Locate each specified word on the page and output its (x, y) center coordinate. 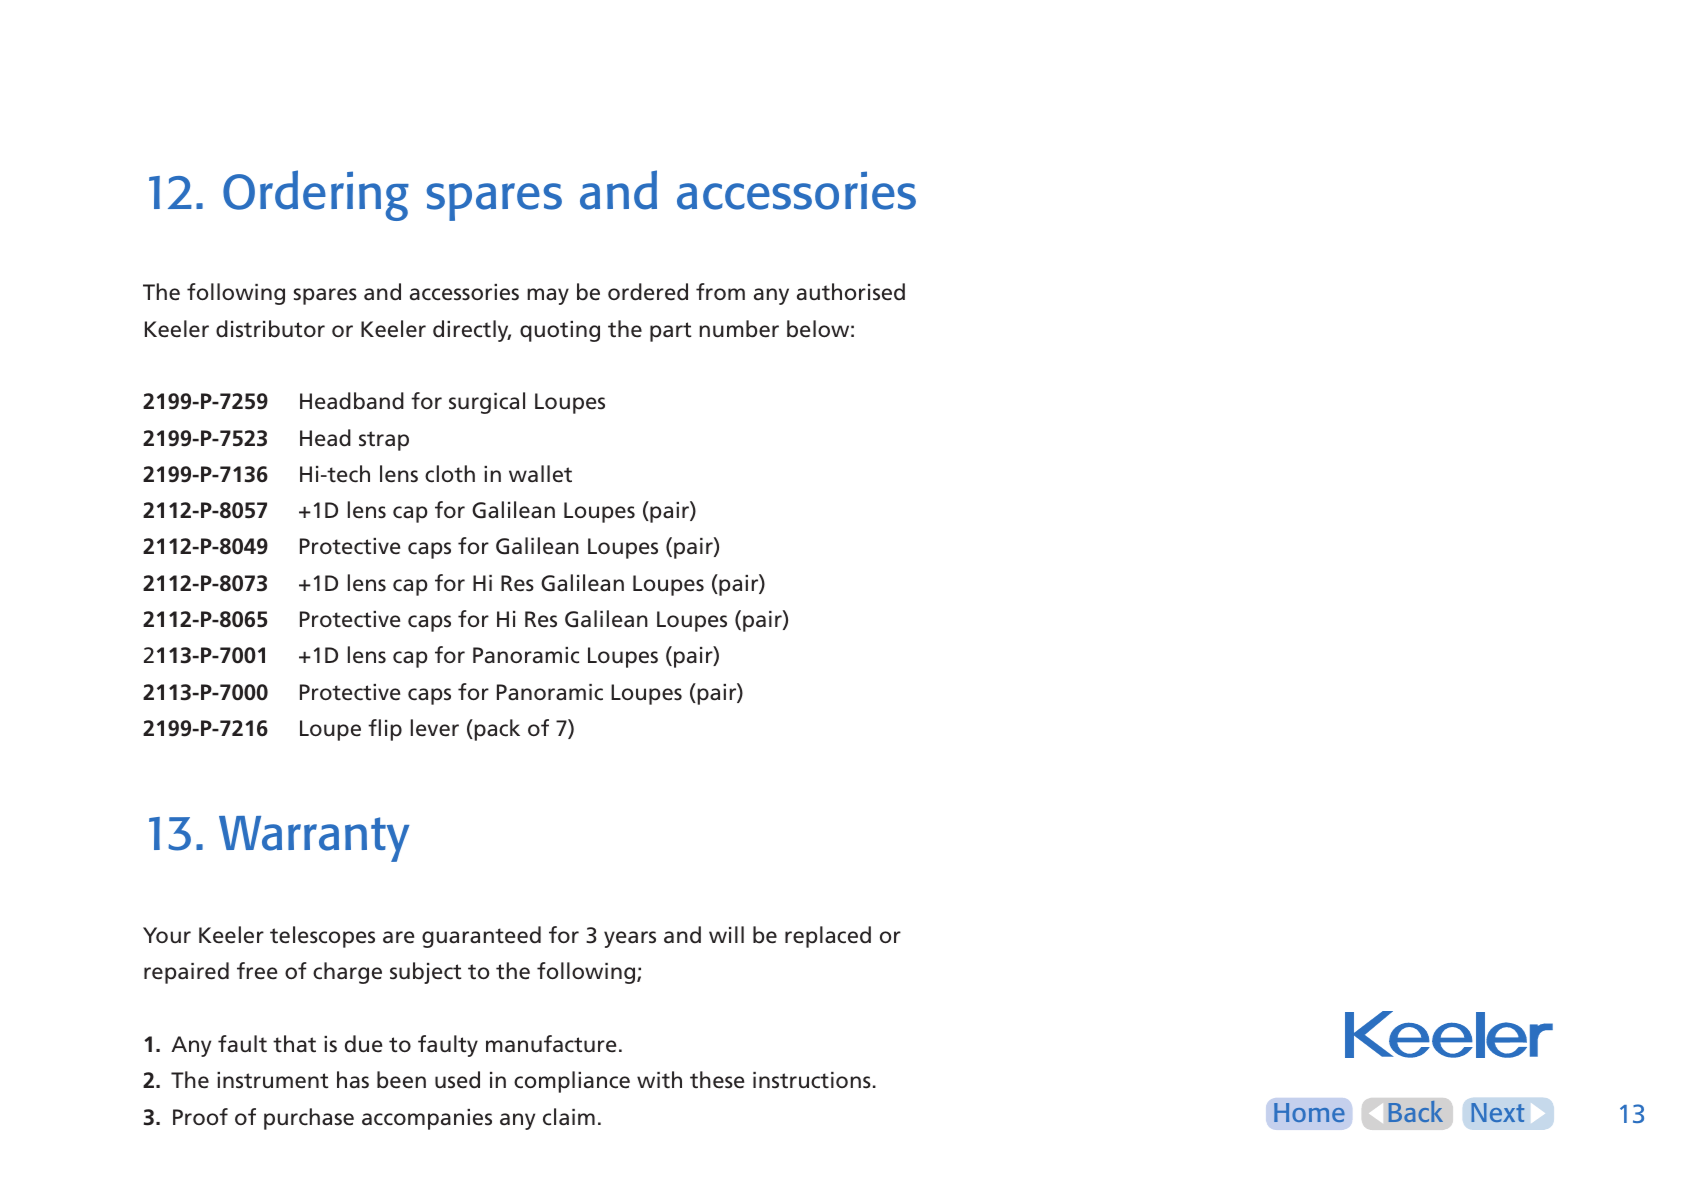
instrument (272, 1080)
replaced (828, 937)
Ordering (316, 195)
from (720, 291)
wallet (540, 474)
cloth (450, 474)
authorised (851, 292)
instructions (812, 1080)
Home (1309, 1112)
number (739, 329)
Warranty (314, 839)
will (726, 934)
